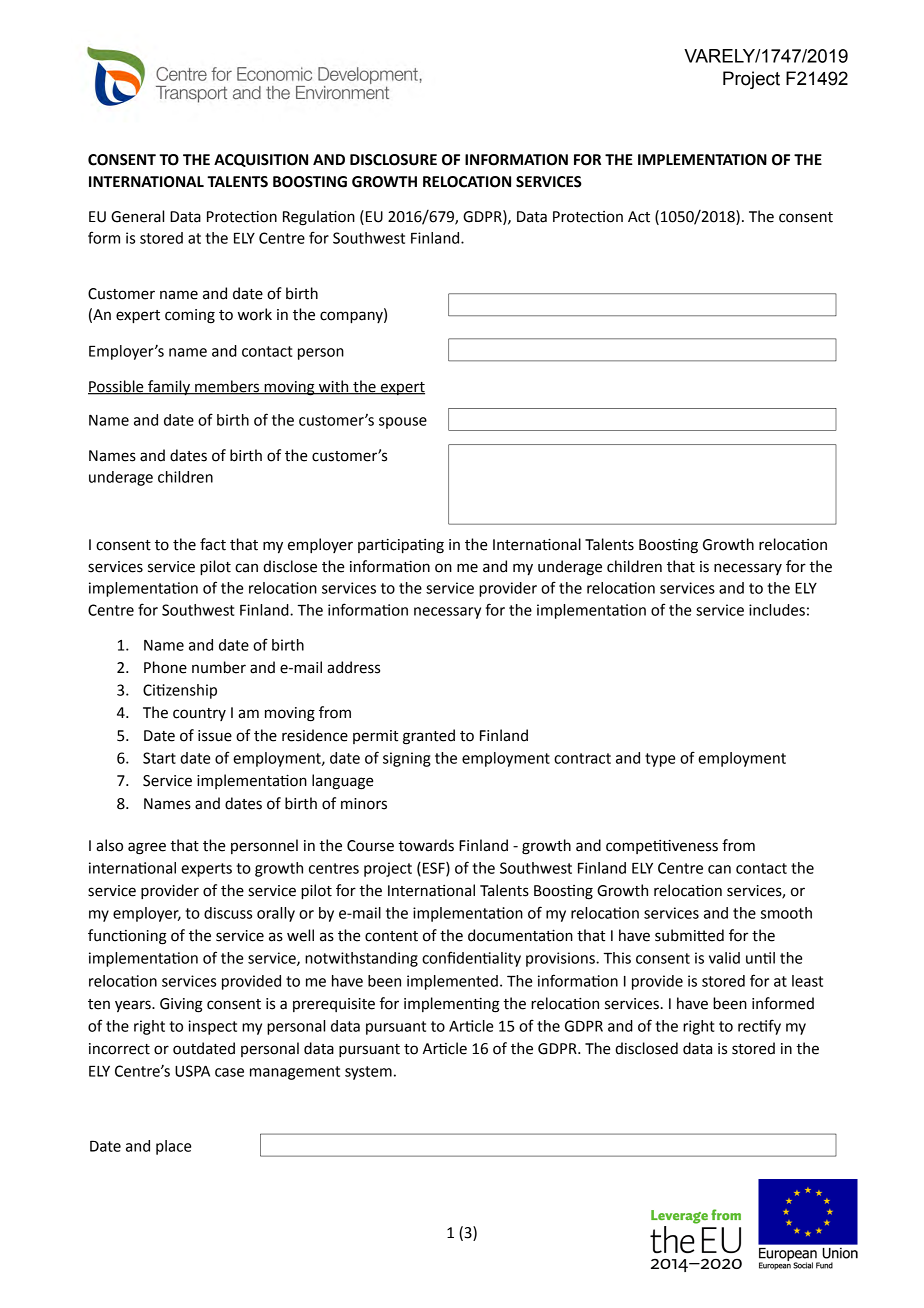 This document has width=924, height=1308. Describe the element at coordinates (353, 667) in the document. I see `address` at that location.
